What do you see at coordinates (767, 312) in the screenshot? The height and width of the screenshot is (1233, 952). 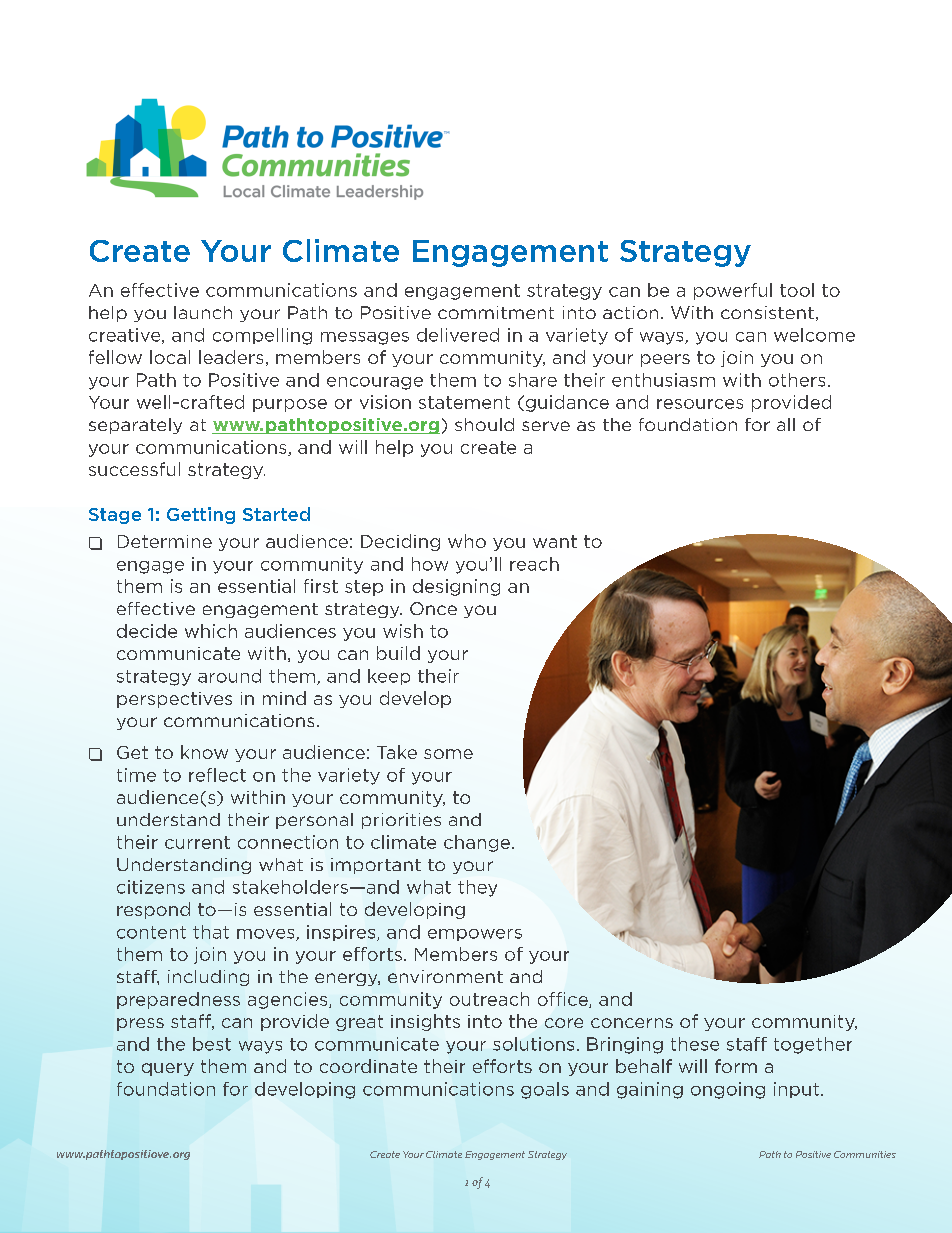 I see `consistent` at bounding box center [767, 312].
